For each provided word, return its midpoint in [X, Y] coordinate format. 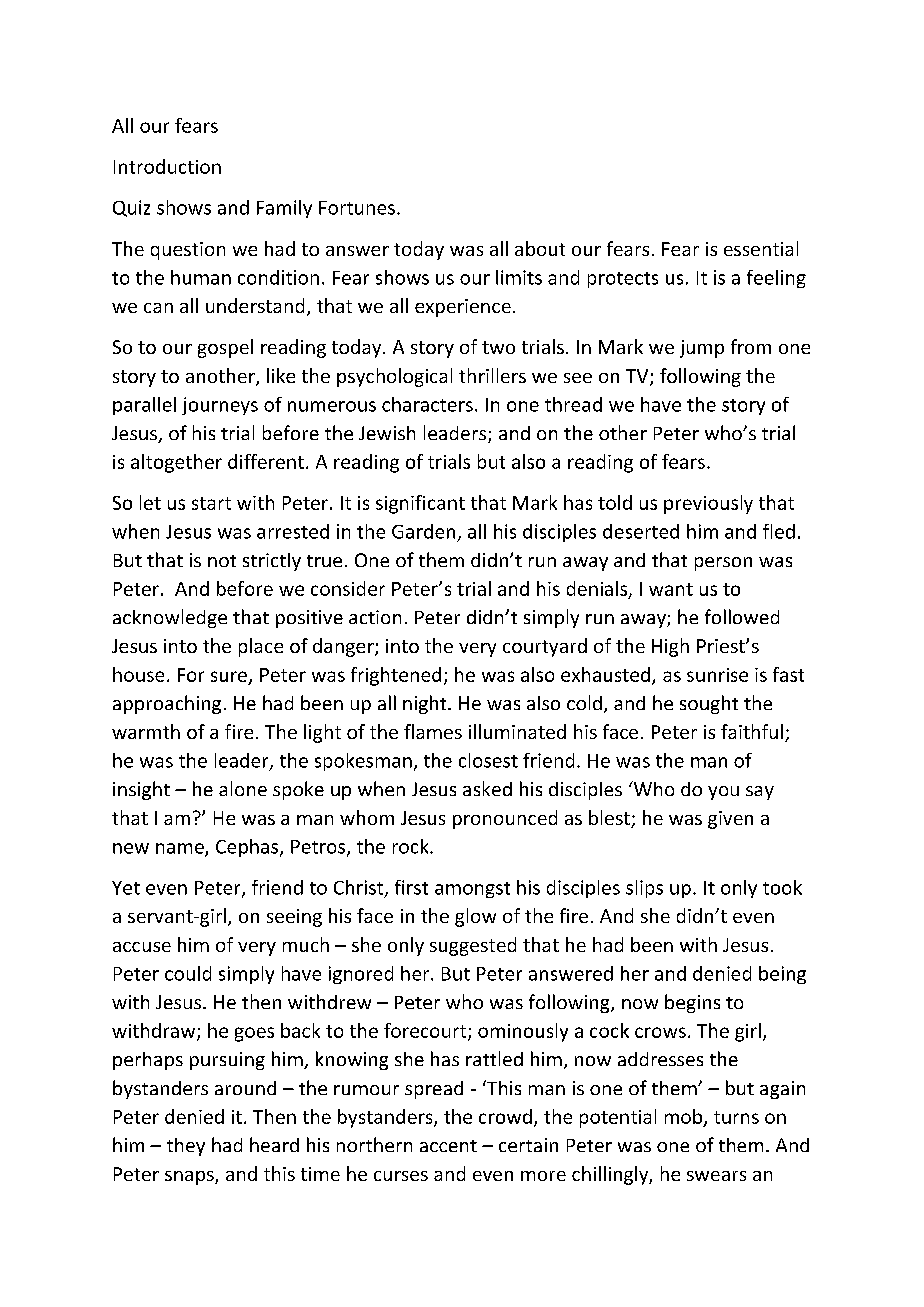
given [730, 820]
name [181, 849]
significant [420, 504]
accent [448, 1146]
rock [412, 846]
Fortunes [357, 208]
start [211, 503]
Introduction [167, 166]
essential [761, 248]
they [186, 1147]
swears [716, 1176]
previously [708, 504]
